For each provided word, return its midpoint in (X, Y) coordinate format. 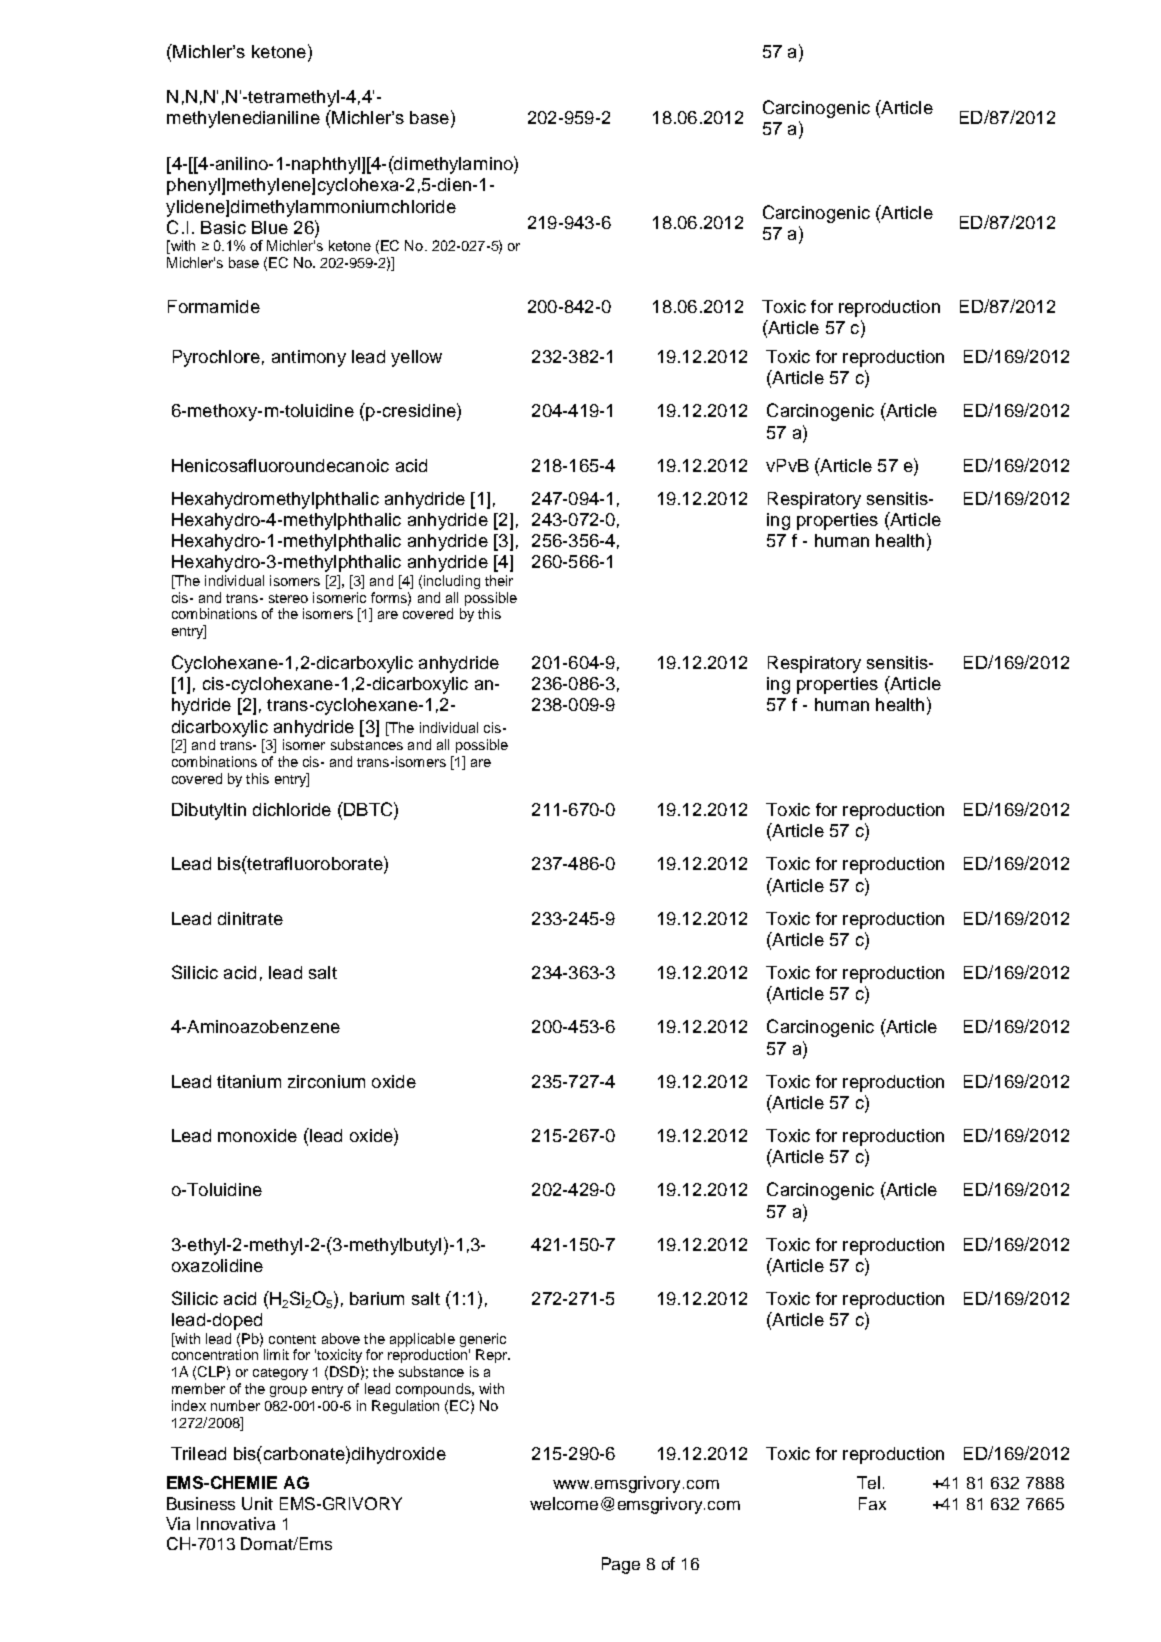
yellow (416, 358)
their (499, 580)
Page (621, 1565)
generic (483, 1340)
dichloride (292, 809)
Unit (257, 1503)
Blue (270, 227)
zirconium (326, 1081)
